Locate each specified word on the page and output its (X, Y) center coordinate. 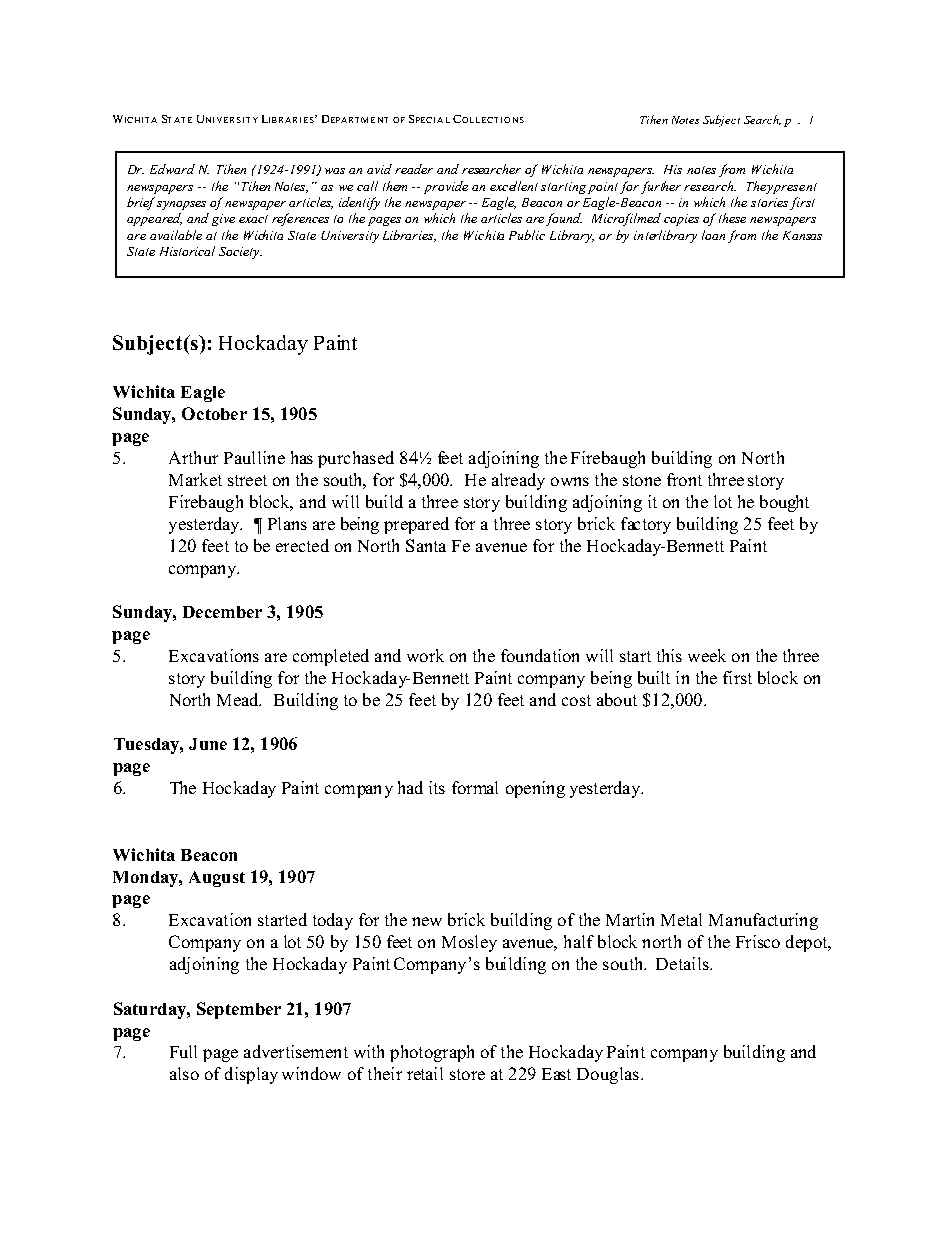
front (684, 479)
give (223, 220)
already (518, 481)
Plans (287, 523)
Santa (426, 545)
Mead (239, 699)
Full (183, 1051)
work (425, 655)
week (707, 655)
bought (784, 503)
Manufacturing (763, 921)
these (732, 218)
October (214, 413)
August (217, 879)
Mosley (469, 943)
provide (446, 187)
